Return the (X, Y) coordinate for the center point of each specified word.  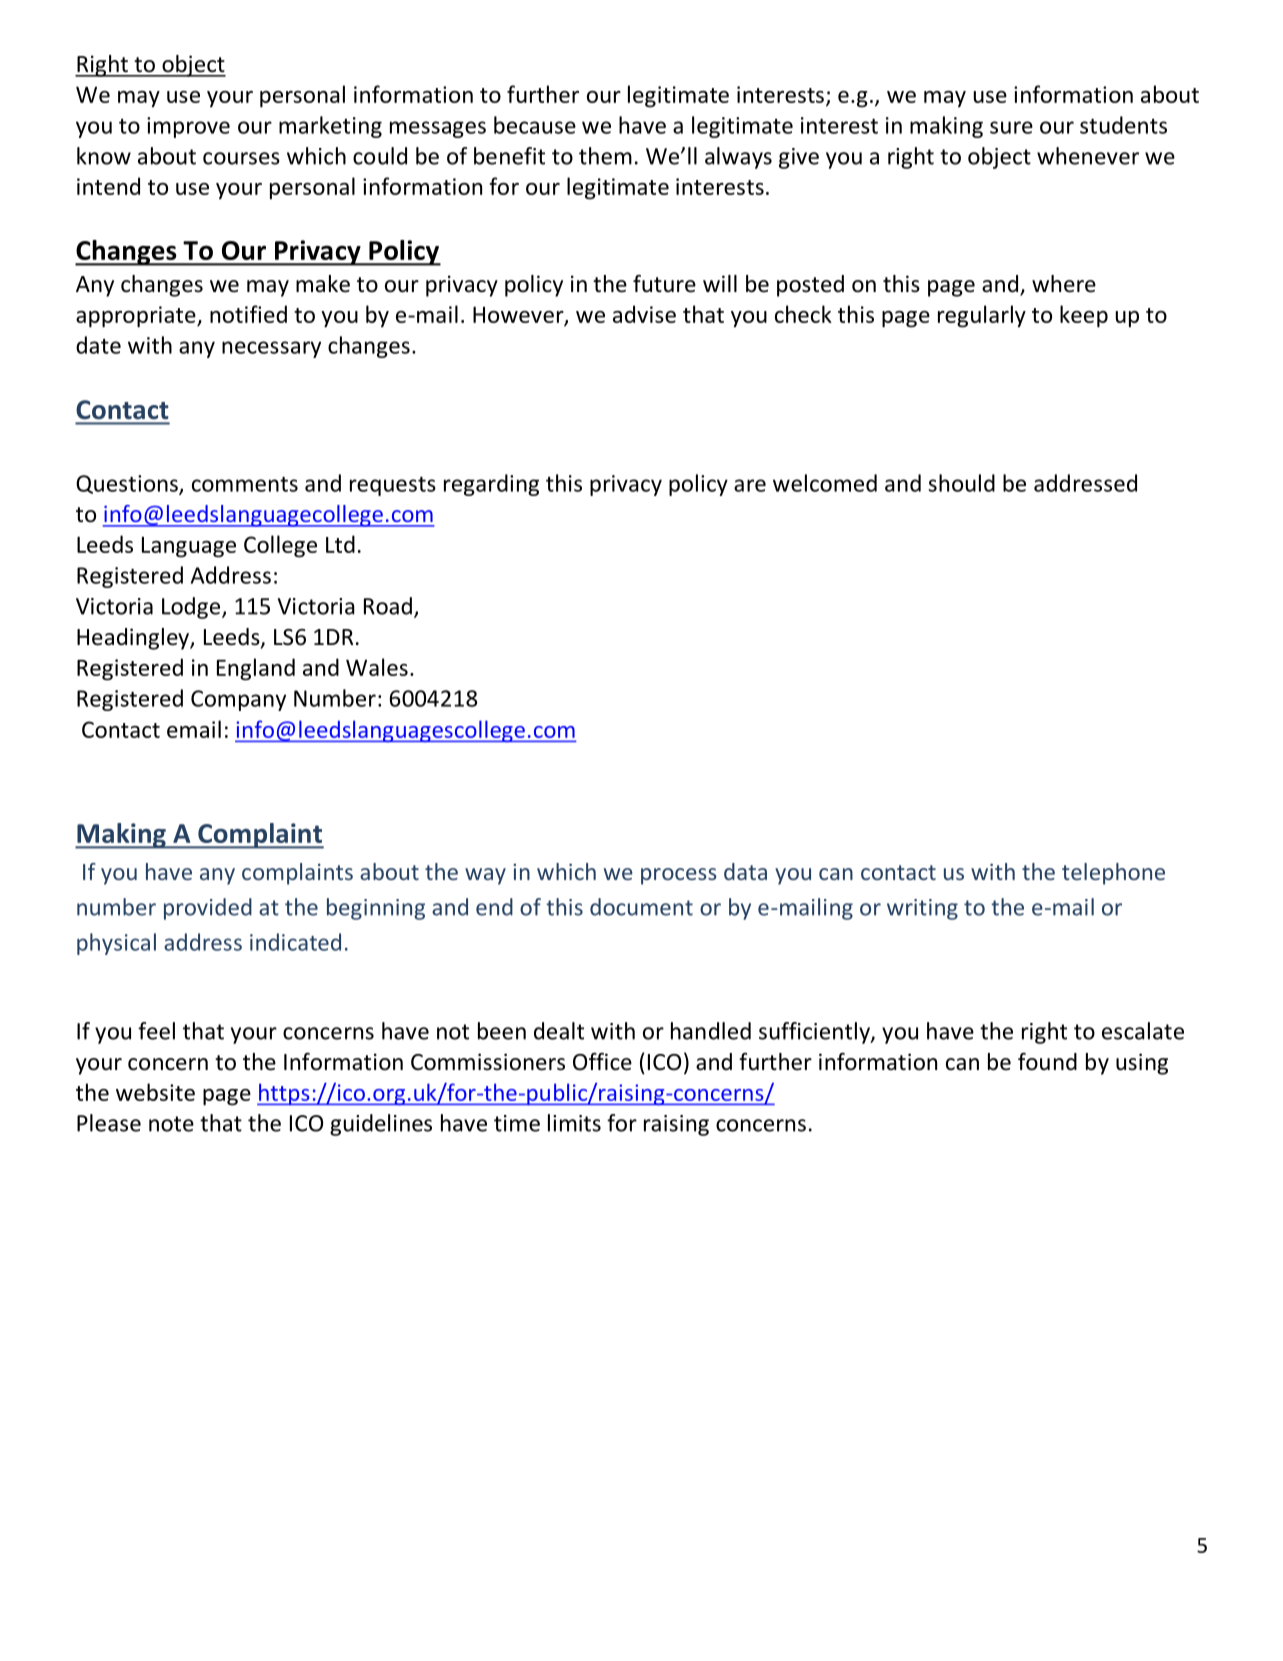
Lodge (192, 608)
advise (644, 314)
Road (388, 606)
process (679, 876)
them (605, 156)
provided (208, 909)
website (155, 1092)
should (962, 483)
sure (1011, 127)
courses (241, 158)
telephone (1113, 874)
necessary (271, 349)
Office (602, 1062)
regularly (982, 316)
